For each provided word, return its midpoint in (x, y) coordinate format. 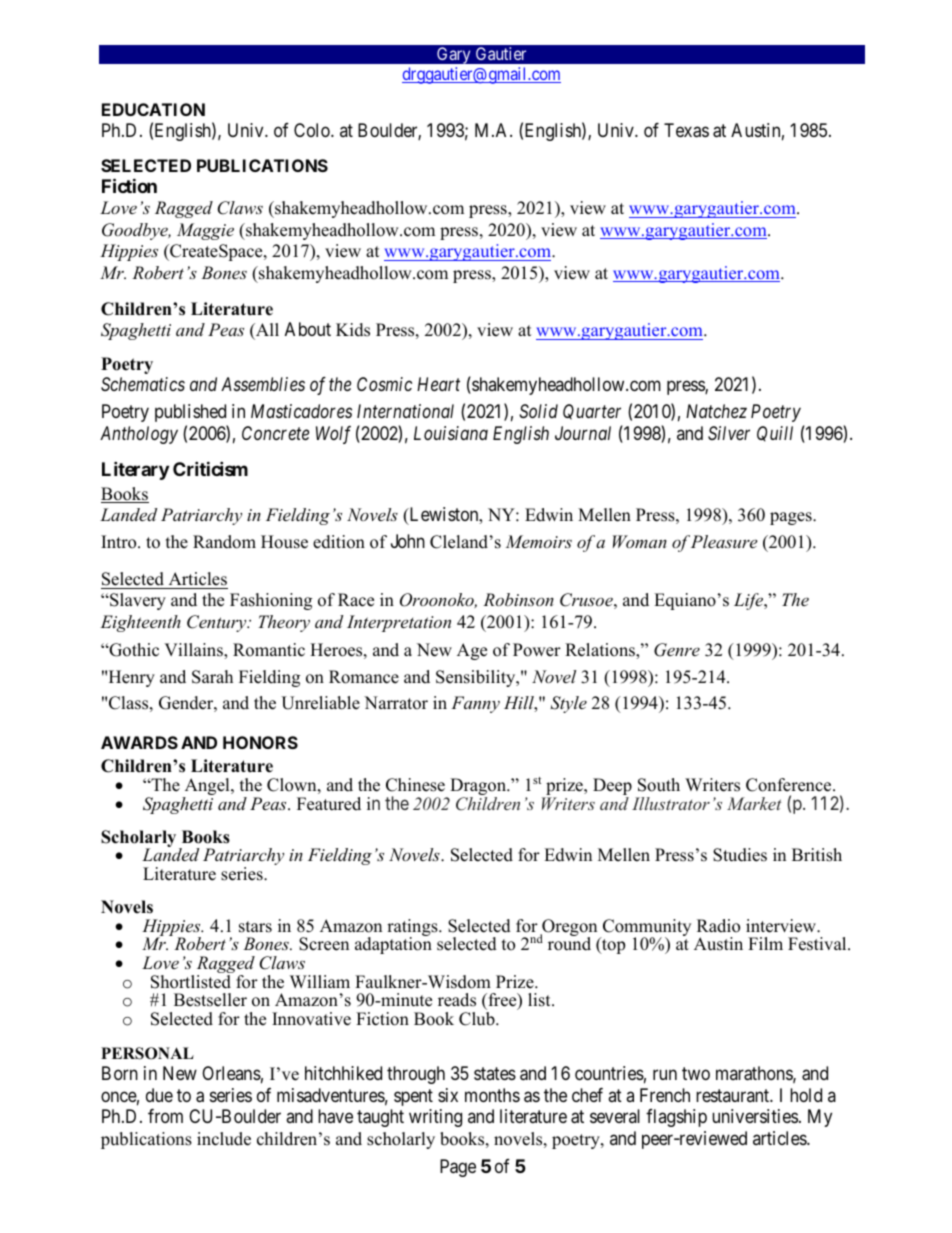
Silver (729, 433)
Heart (438, 384)
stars (255, 927)
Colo (313, 130)
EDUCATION (153, 109)
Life (750, 601)
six (448, 1095)
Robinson (518, 599)
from (165, 1116)
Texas (686, 130)
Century (218, 623)
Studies (740, 855)
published (190, 413)
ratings (413, 928)
